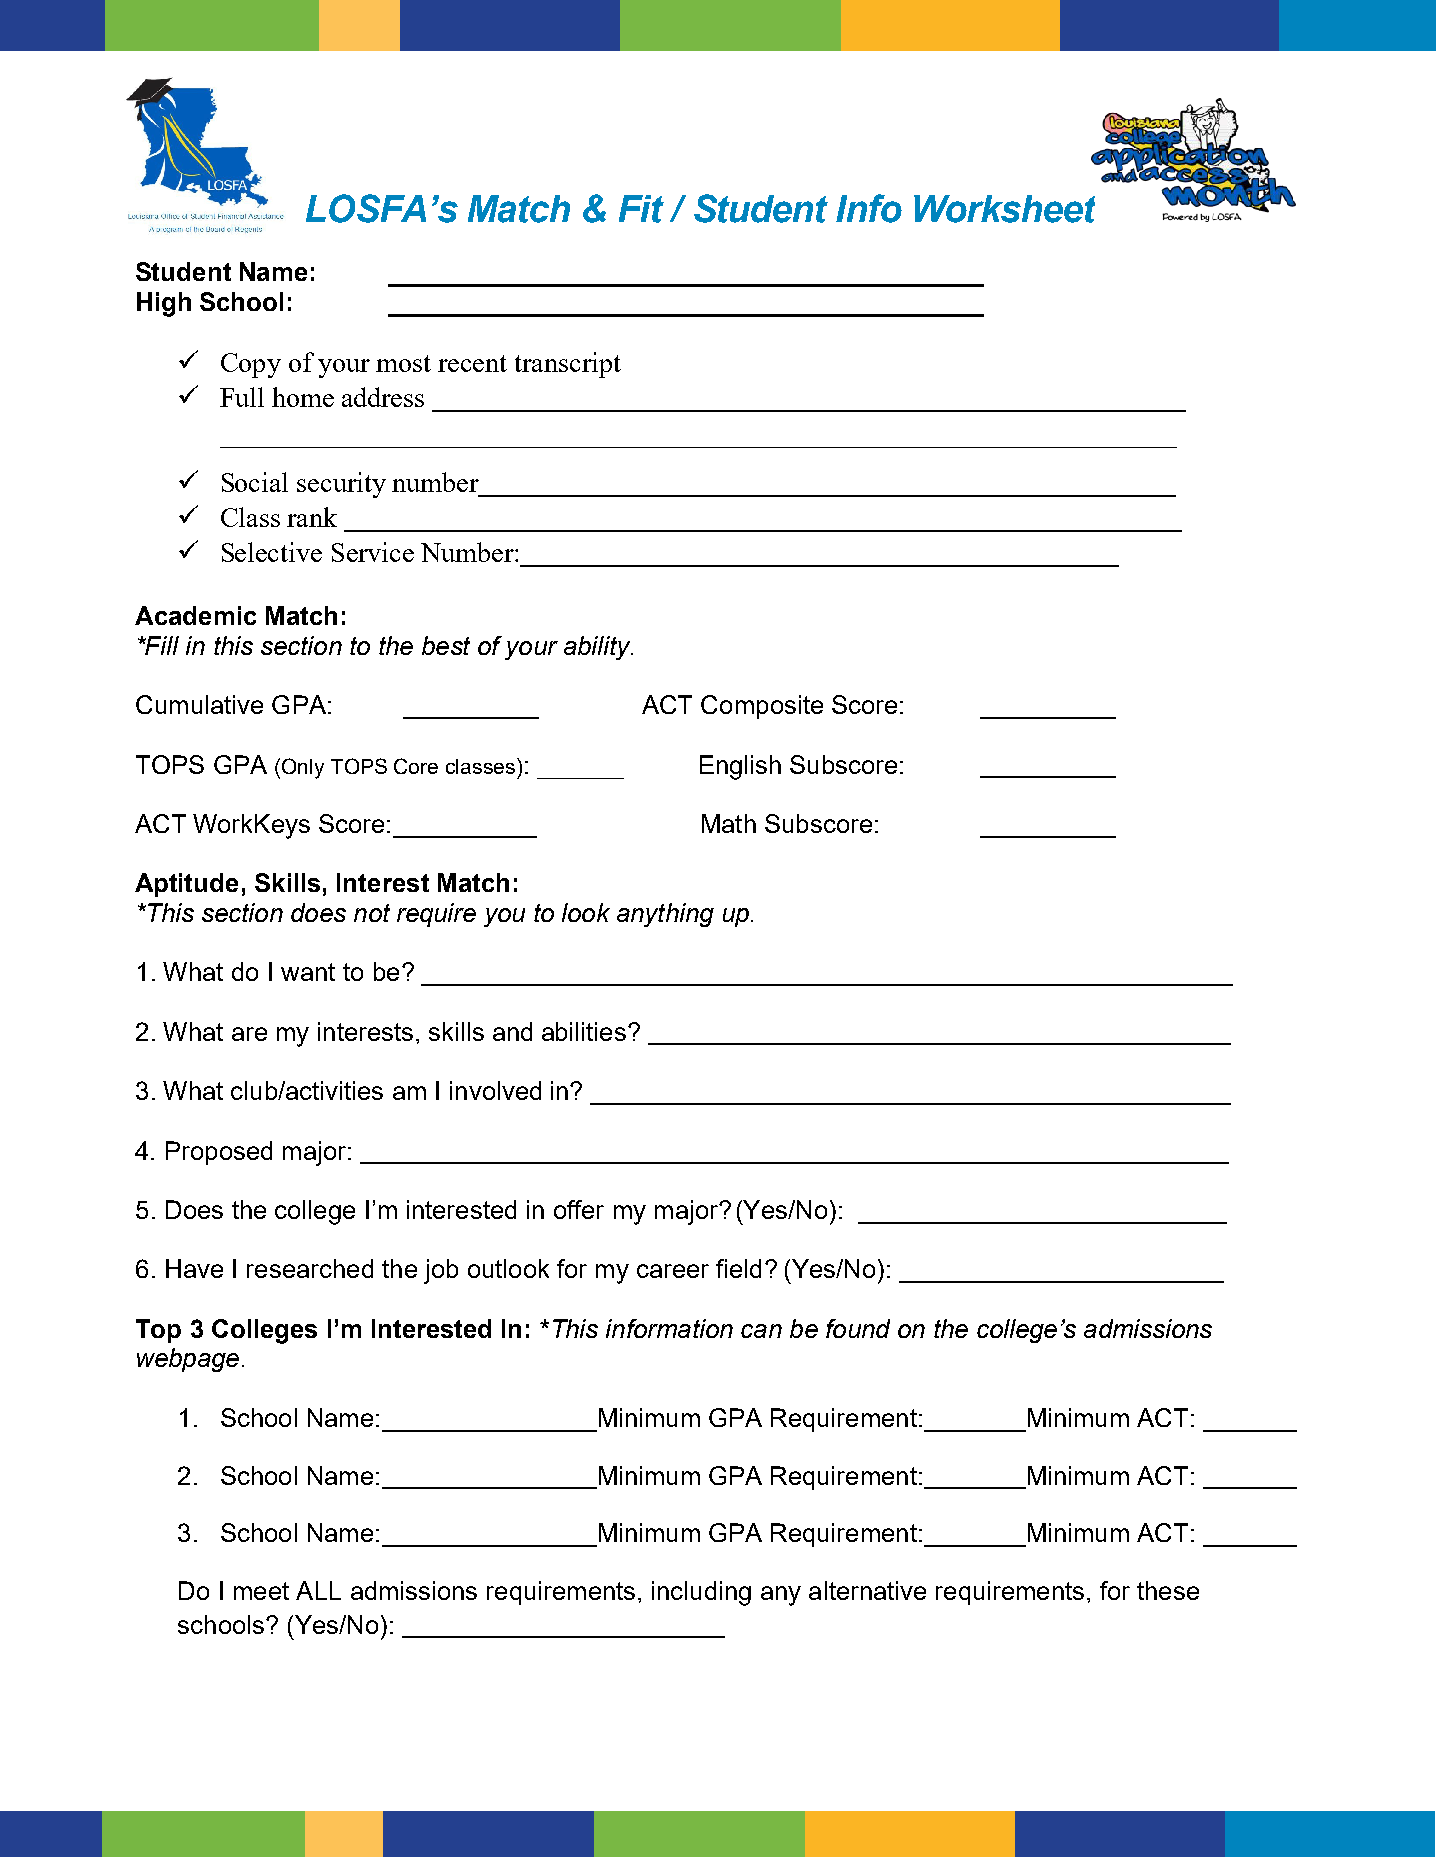 The width and height of the screenshot is (1436, 1859). Describe the element at coordinates (261, 1591) in the screenshot. I see `meet` at that location.
